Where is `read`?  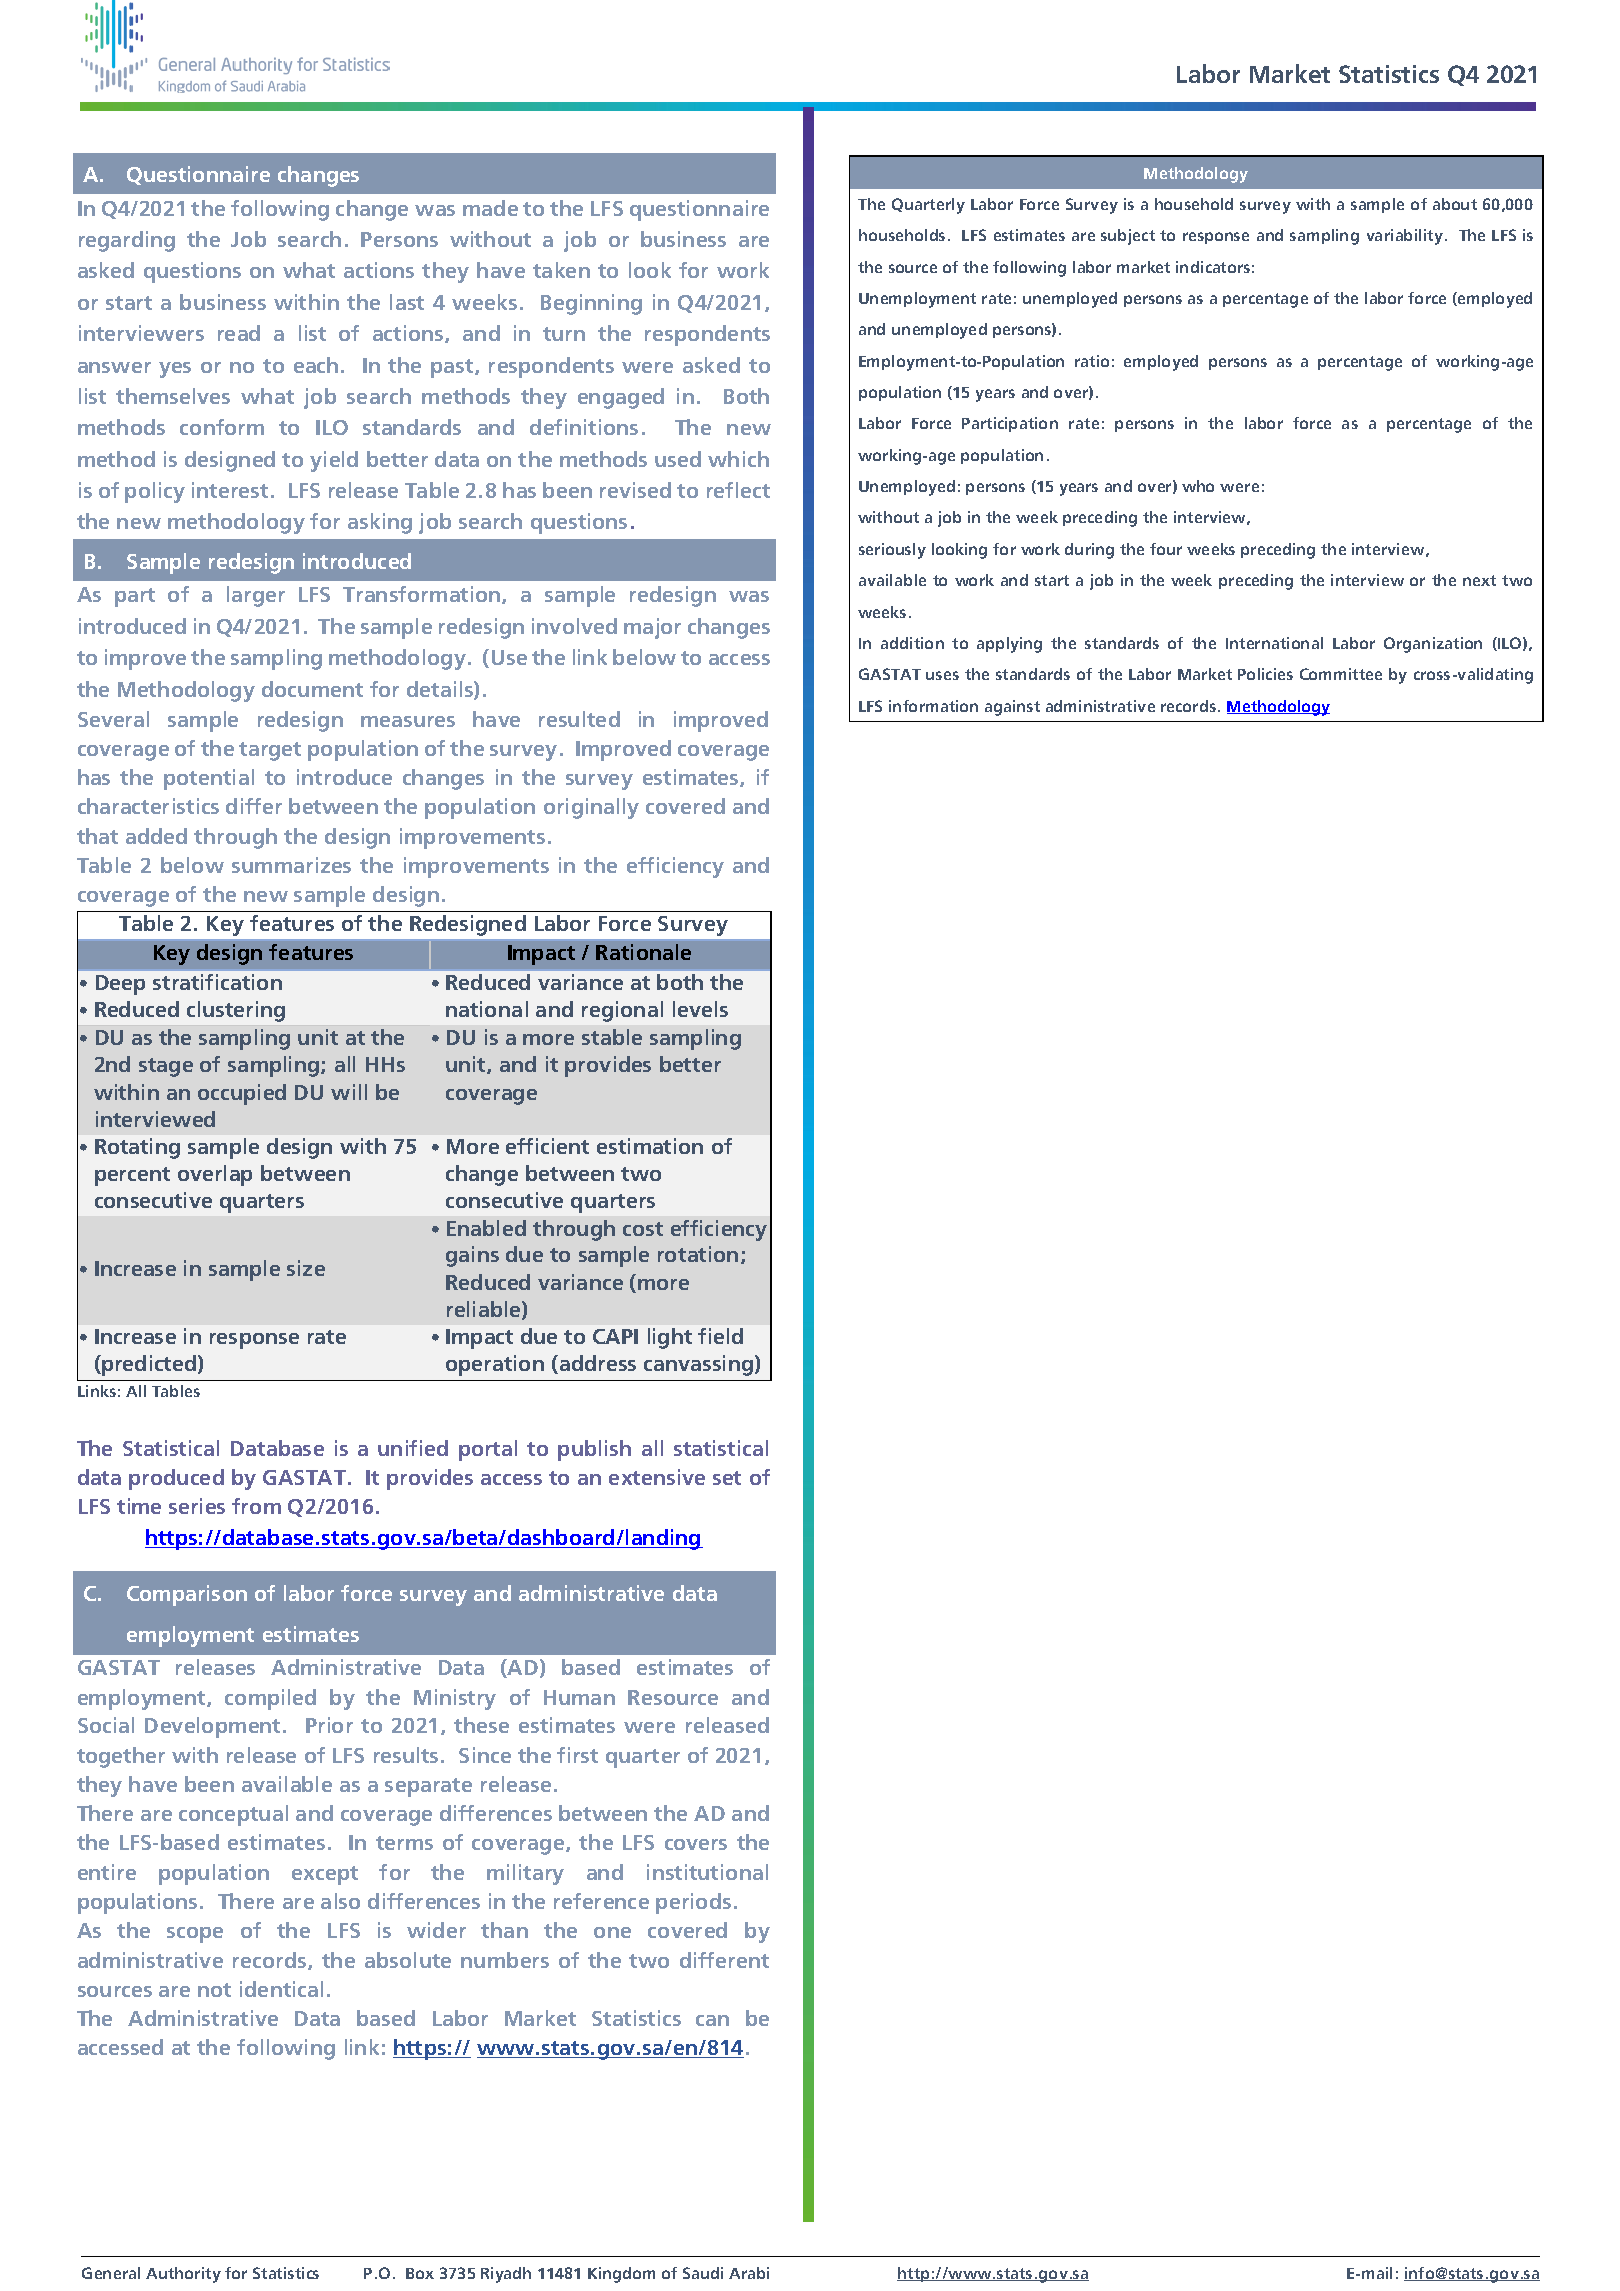
read is located at coordinates (239, 333).
